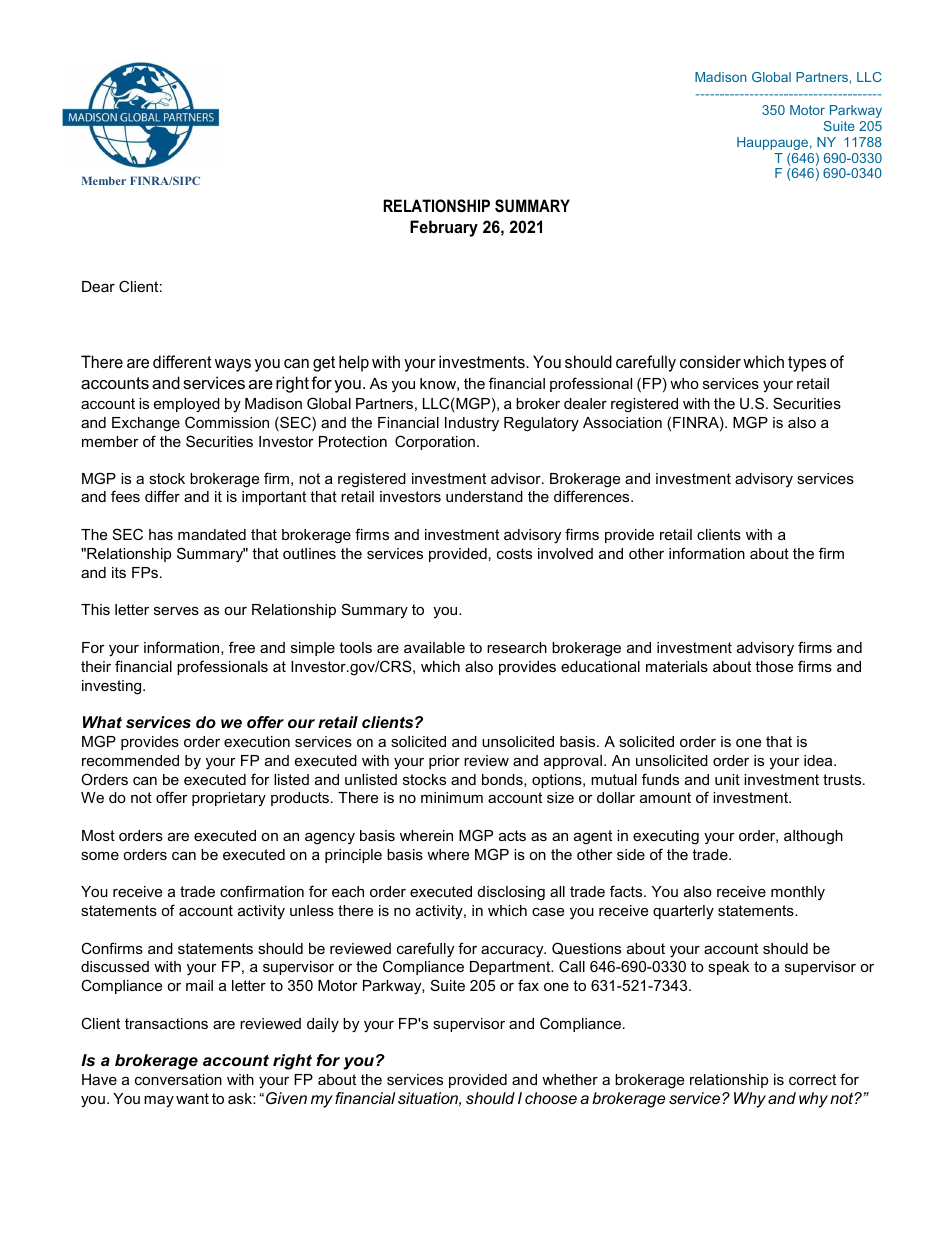  What do you see at coordinates (444, 228) in the screenshot?
I see `February` at bounding box center [444, 228].
